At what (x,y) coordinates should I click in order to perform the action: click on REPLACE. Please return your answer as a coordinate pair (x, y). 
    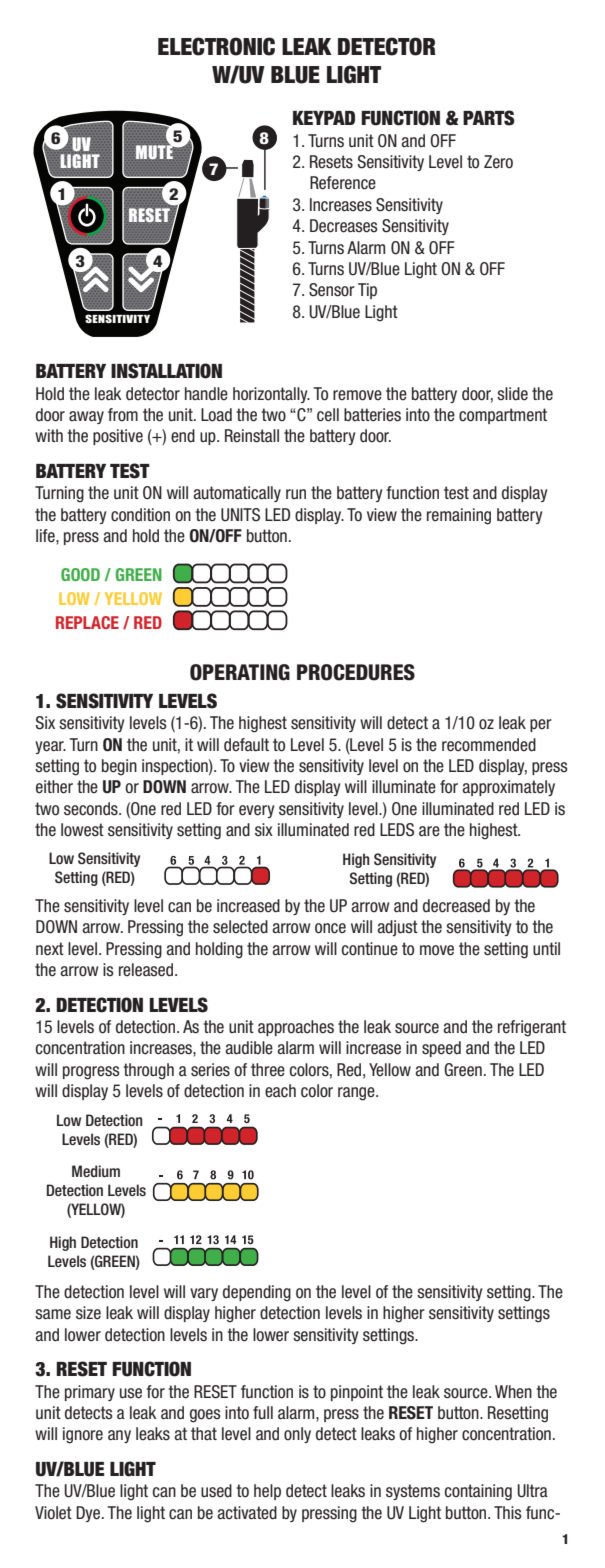
    Looking at the image, I should click on (87, 622).
